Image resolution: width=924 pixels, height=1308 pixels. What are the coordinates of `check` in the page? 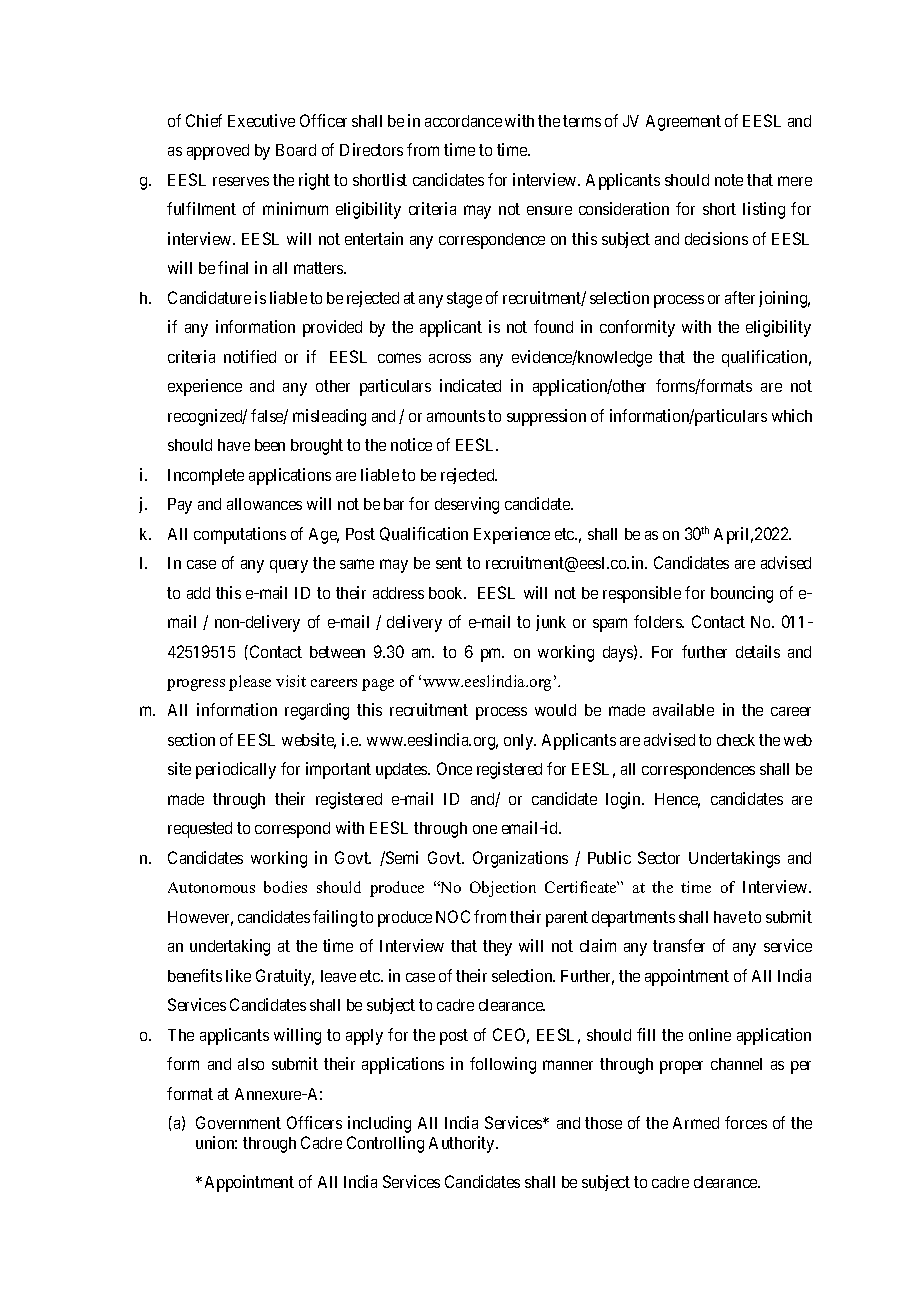 It's located at (736, 740).
